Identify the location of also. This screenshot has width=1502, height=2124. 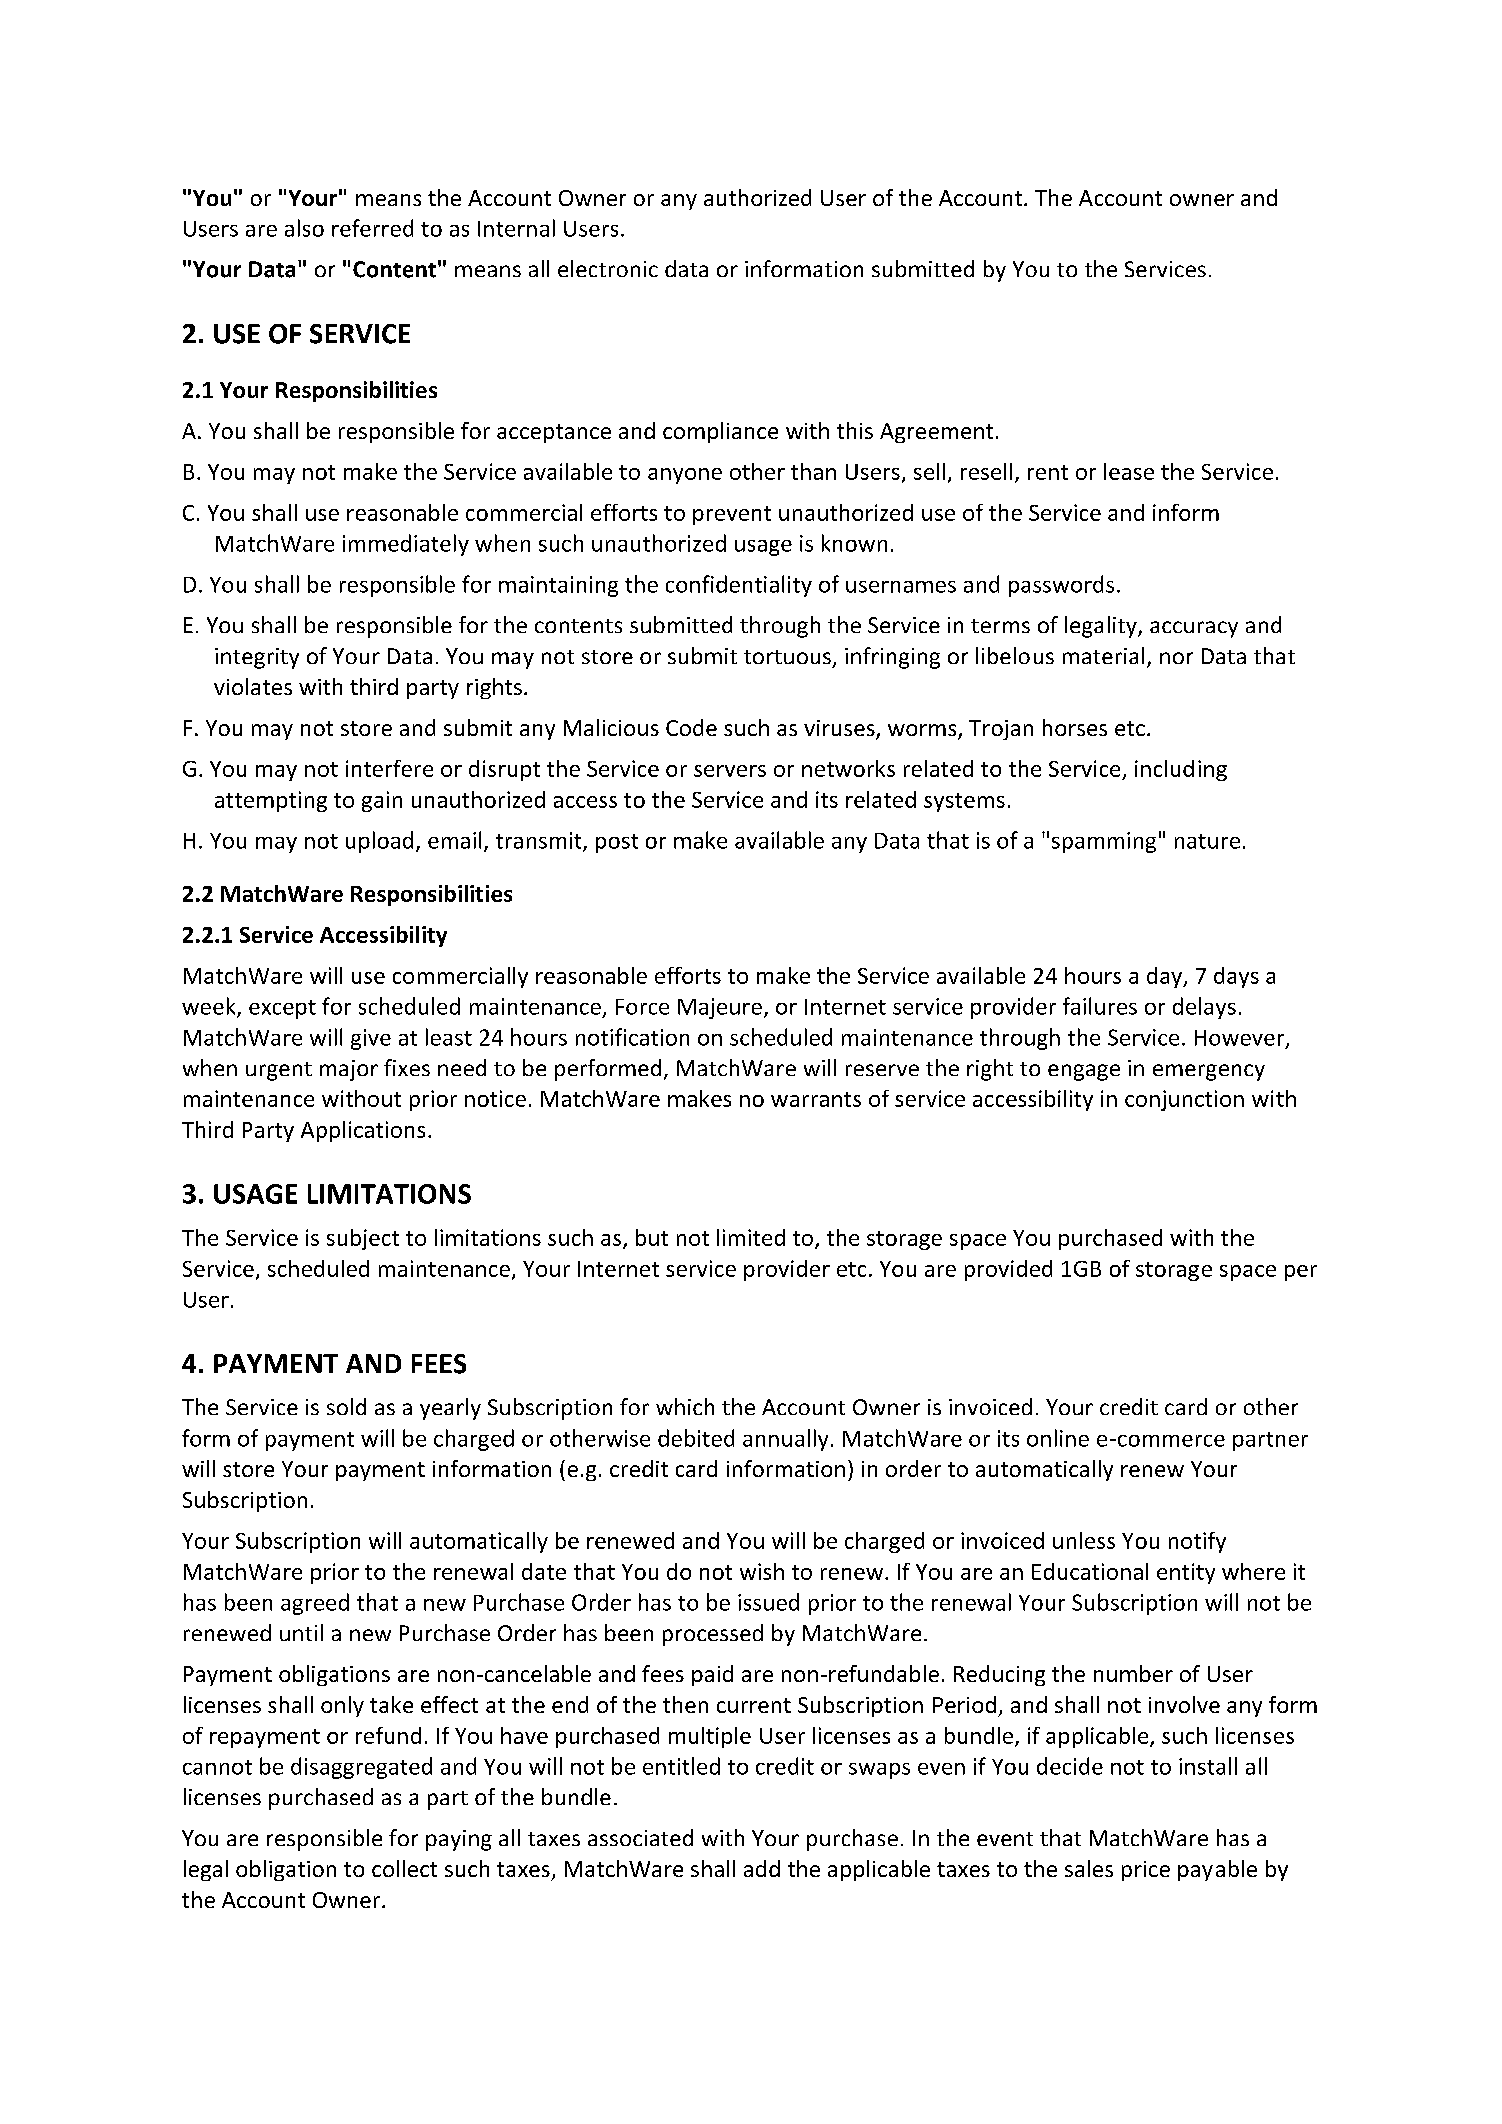
(304, 228).
